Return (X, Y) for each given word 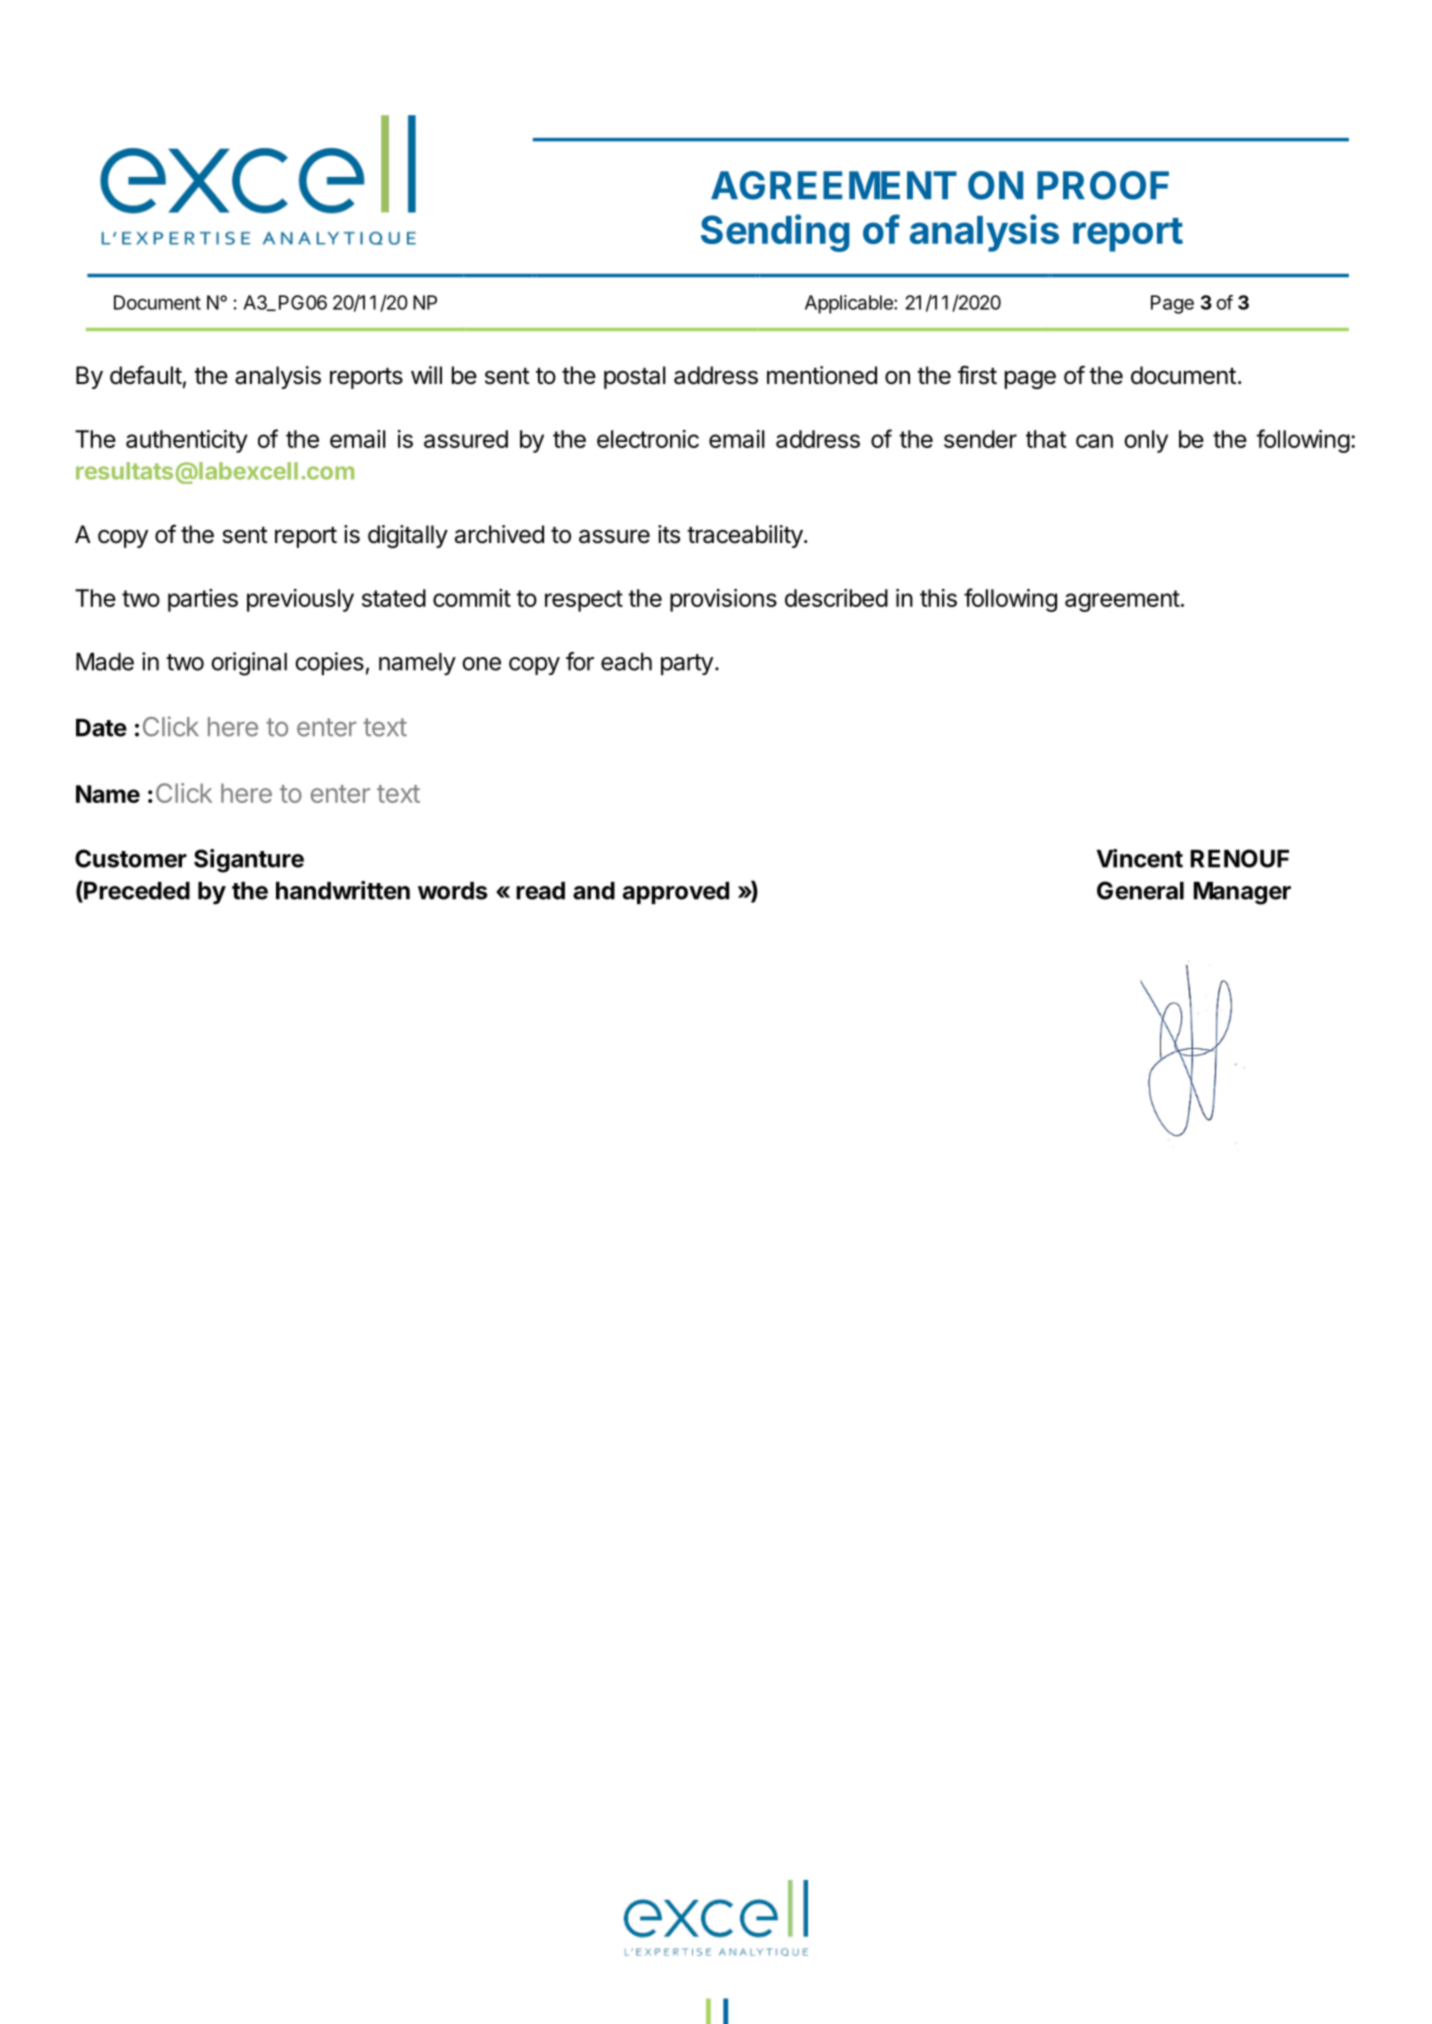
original (249, 664)
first (977, 375)
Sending (775, 233)
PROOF (1103, 185)
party (687, 664)
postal (635, 377)
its (669, 534)
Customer (131, 858)
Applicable (850, 304)
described (836, 598)
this (938, 598)
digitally (408, 536)
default (146, 375)
